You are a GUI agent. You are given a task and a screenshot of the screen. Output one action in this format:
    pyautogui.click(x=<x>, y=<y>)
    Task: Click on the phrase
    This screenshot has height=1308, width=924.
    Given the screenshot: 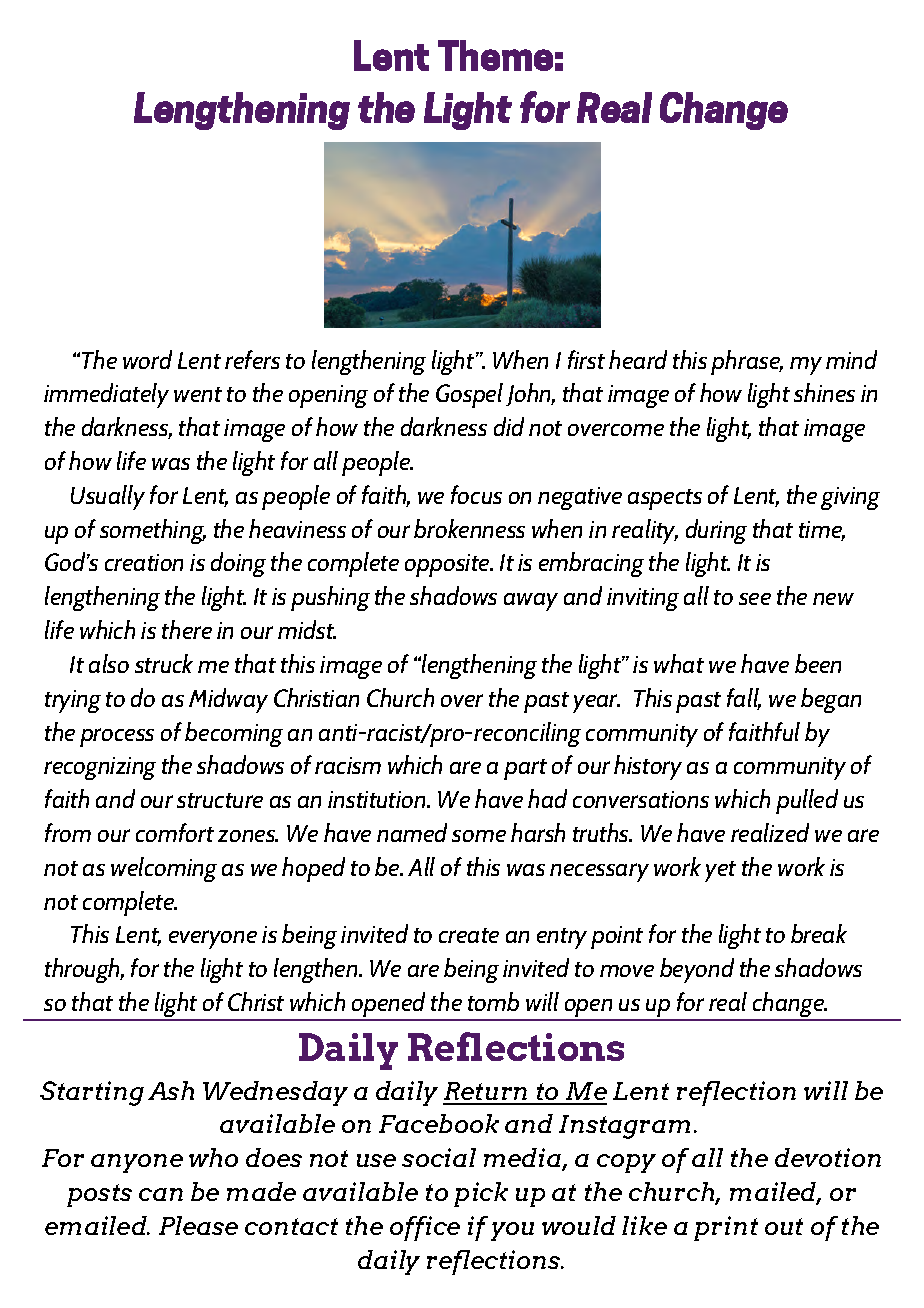 What is the action you would take?
    pyautogui.click(x=746, y=362)
